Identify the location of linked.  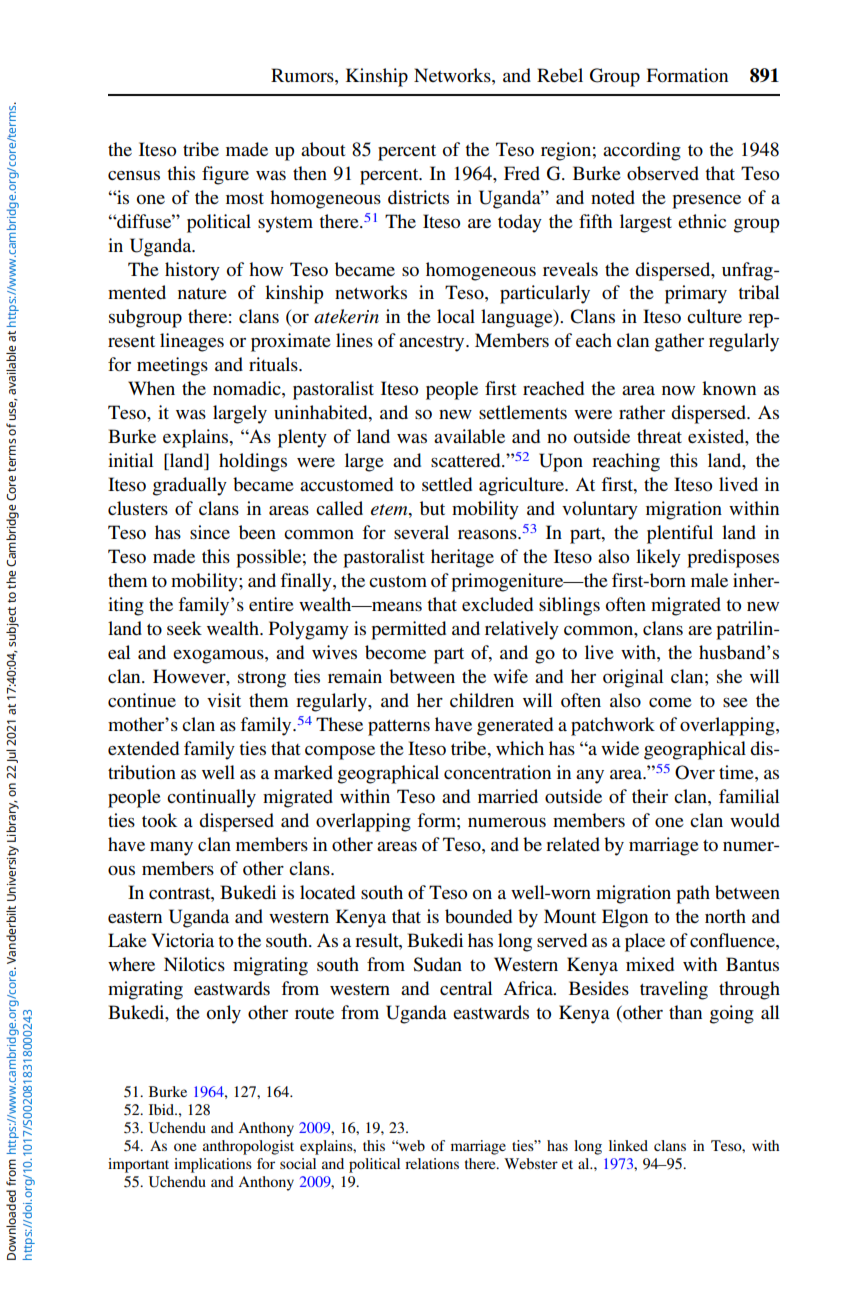
(628, 1145).
